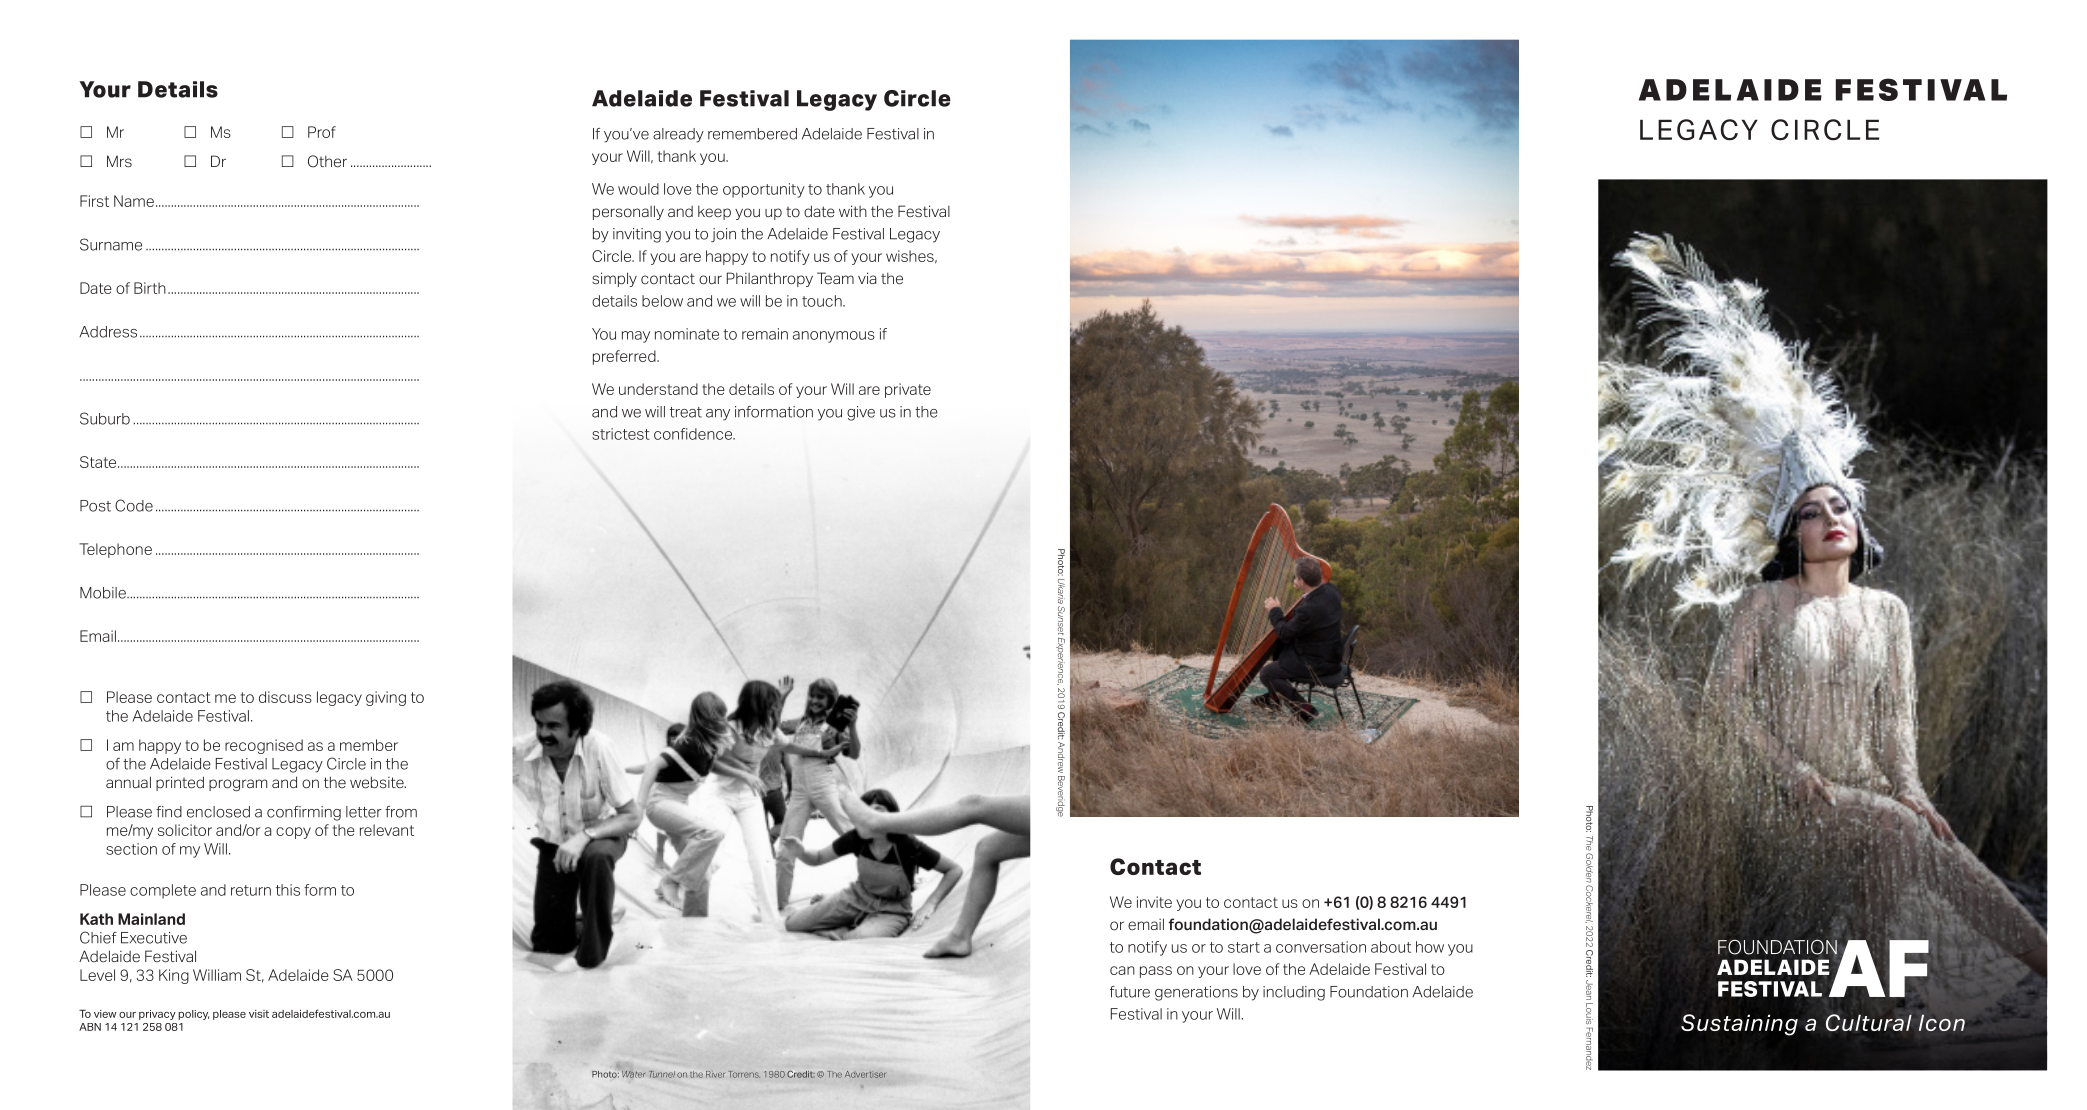 The width and height of the screenshot is (2087, 1110). I want to click on Sustaining, so click(1739, 1025).
